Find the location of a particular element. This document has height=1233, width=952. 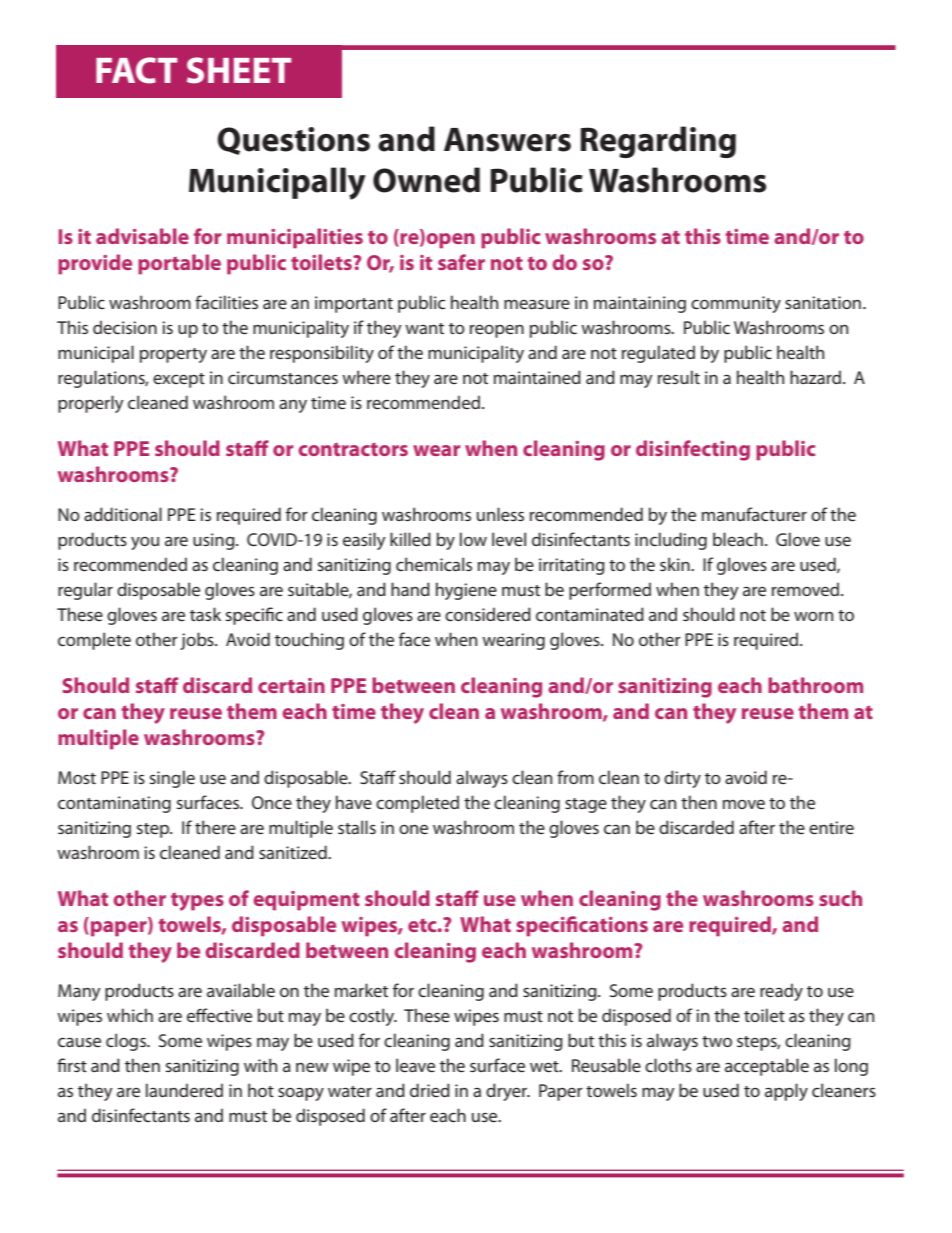

single is located at coordinates (172, 779).
